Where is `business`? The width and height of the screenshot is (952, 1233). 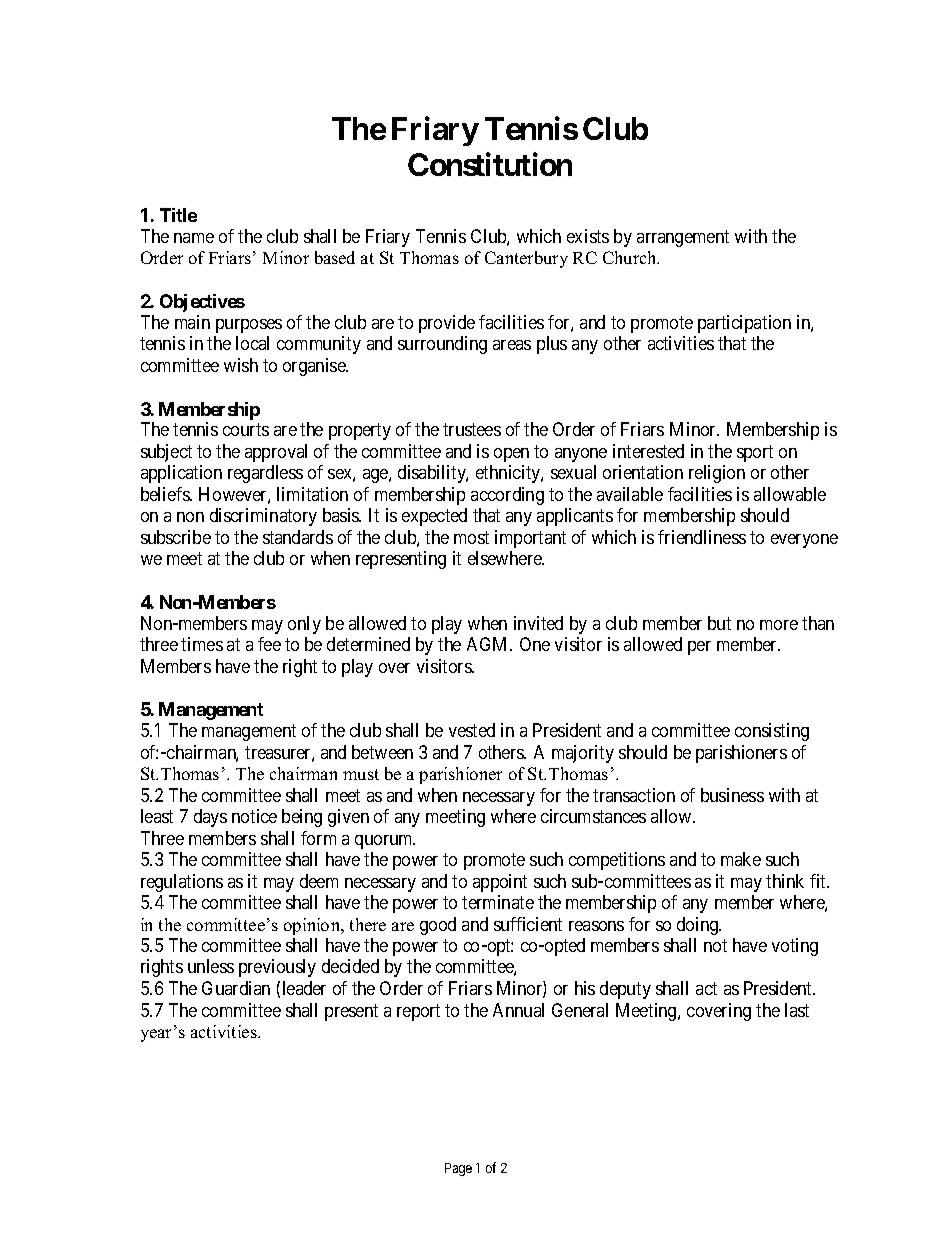 business is located at coordinates (732, 795).
